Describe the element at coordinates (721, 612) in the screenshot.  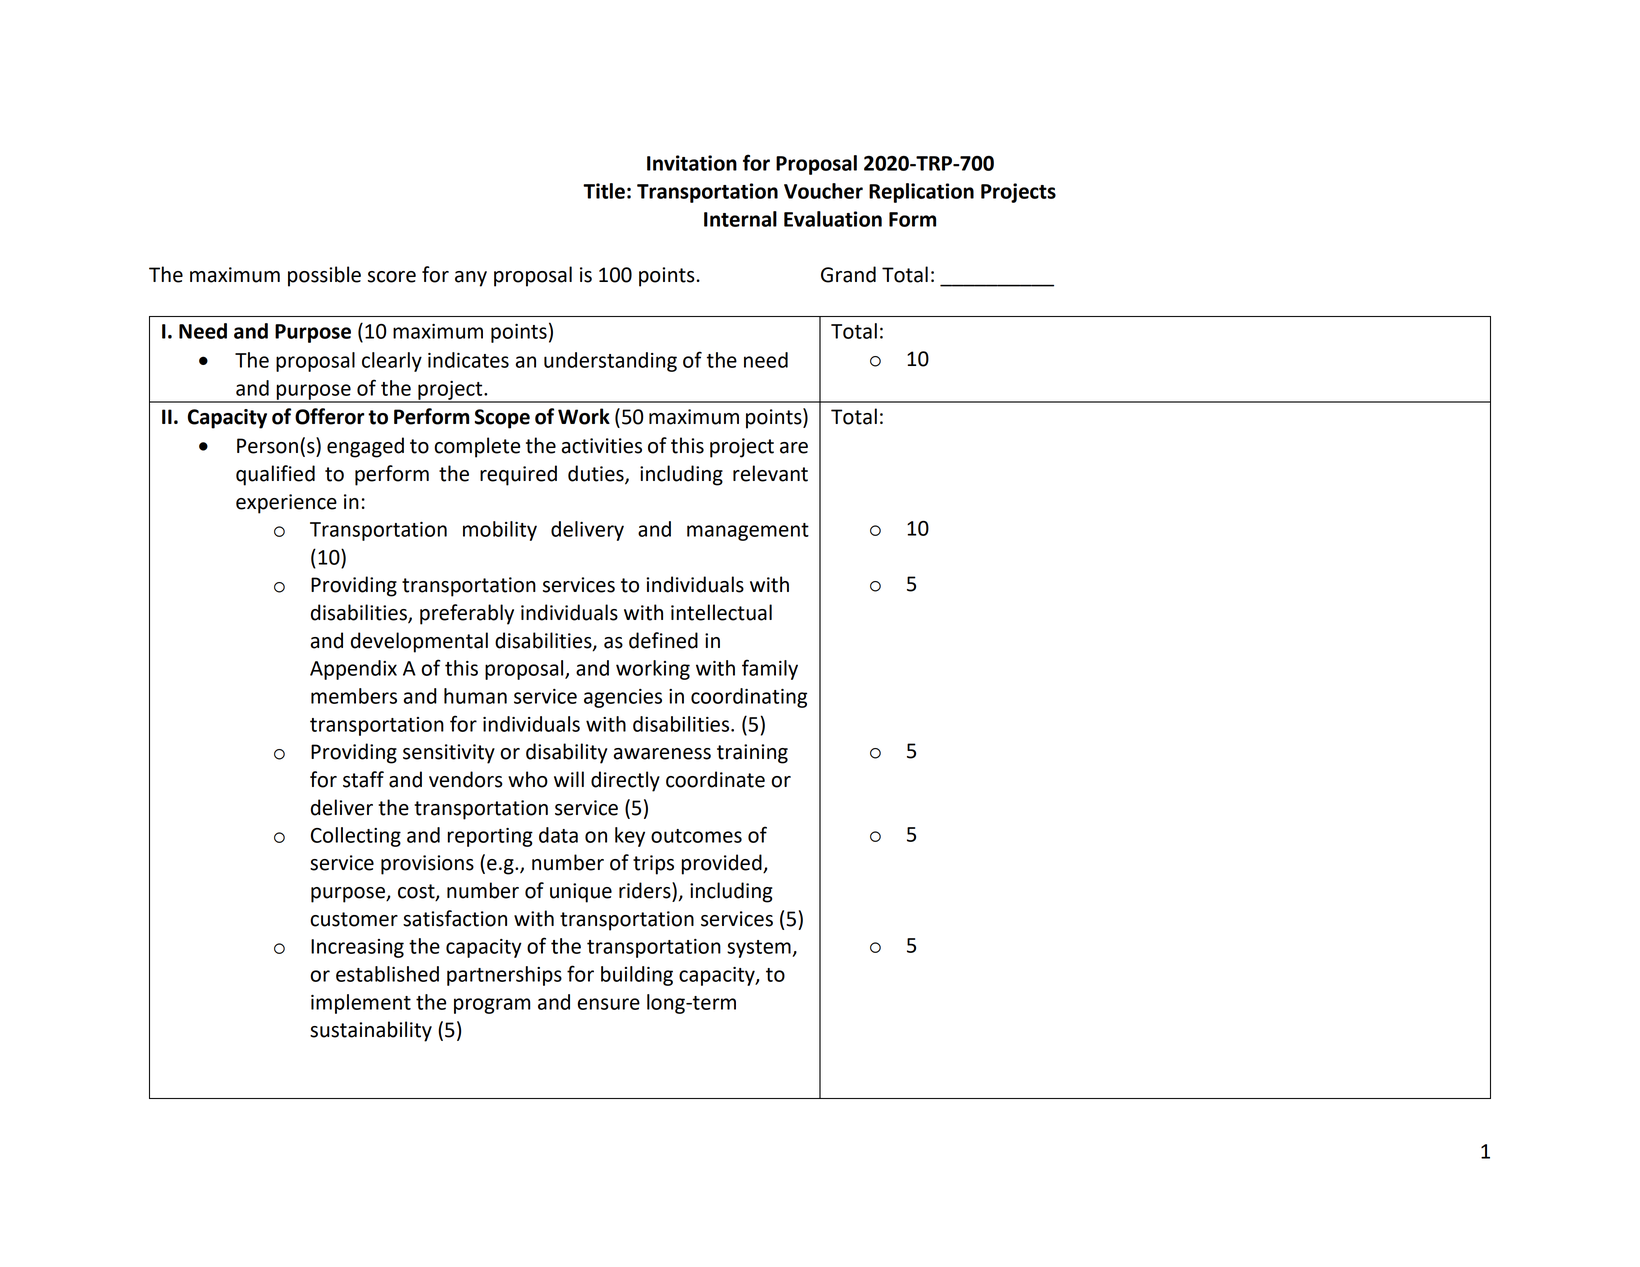
I see `intellectual` at that location.
